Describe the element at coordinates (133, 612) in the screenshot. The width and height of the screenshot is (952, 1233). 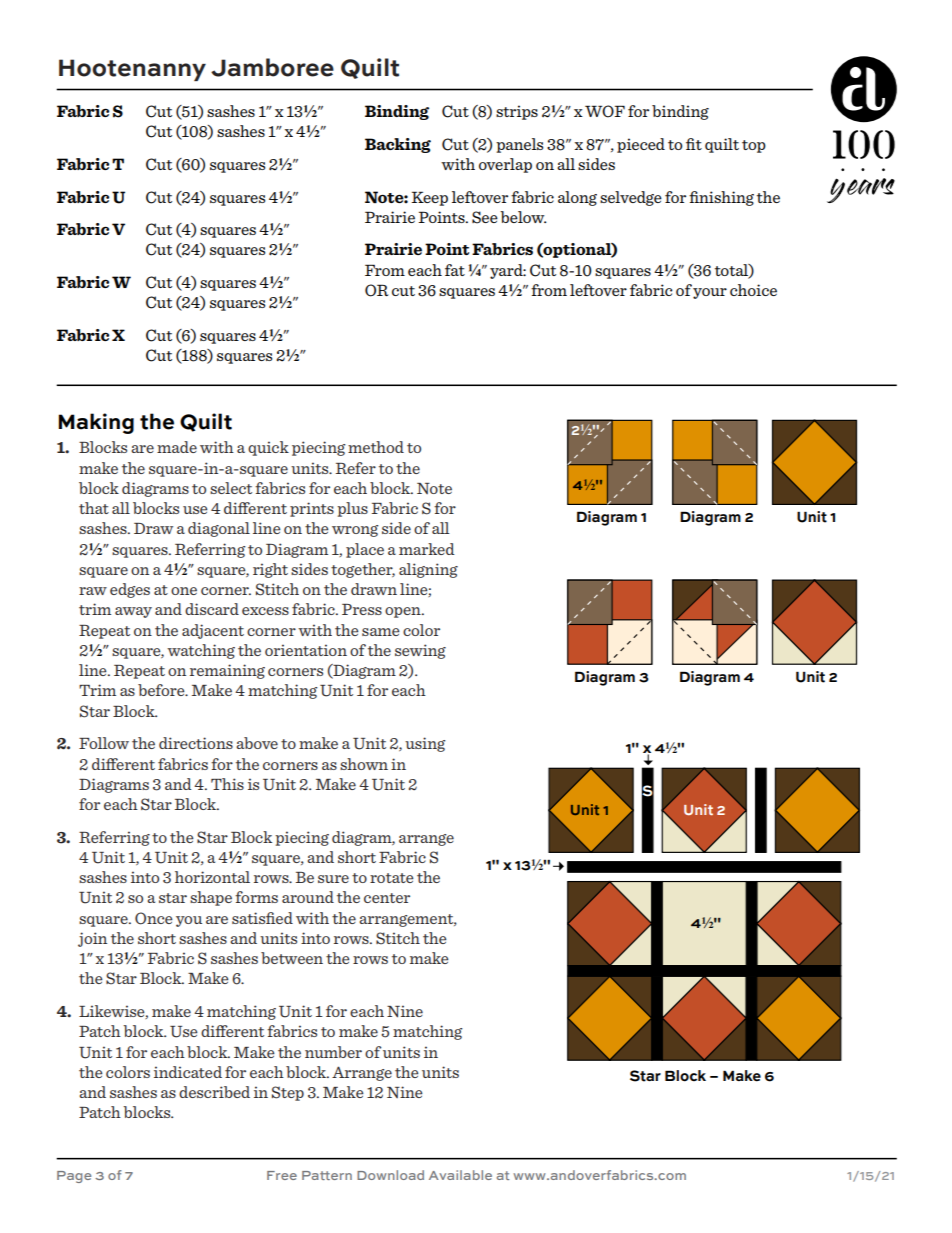
I see `away` at that location.
